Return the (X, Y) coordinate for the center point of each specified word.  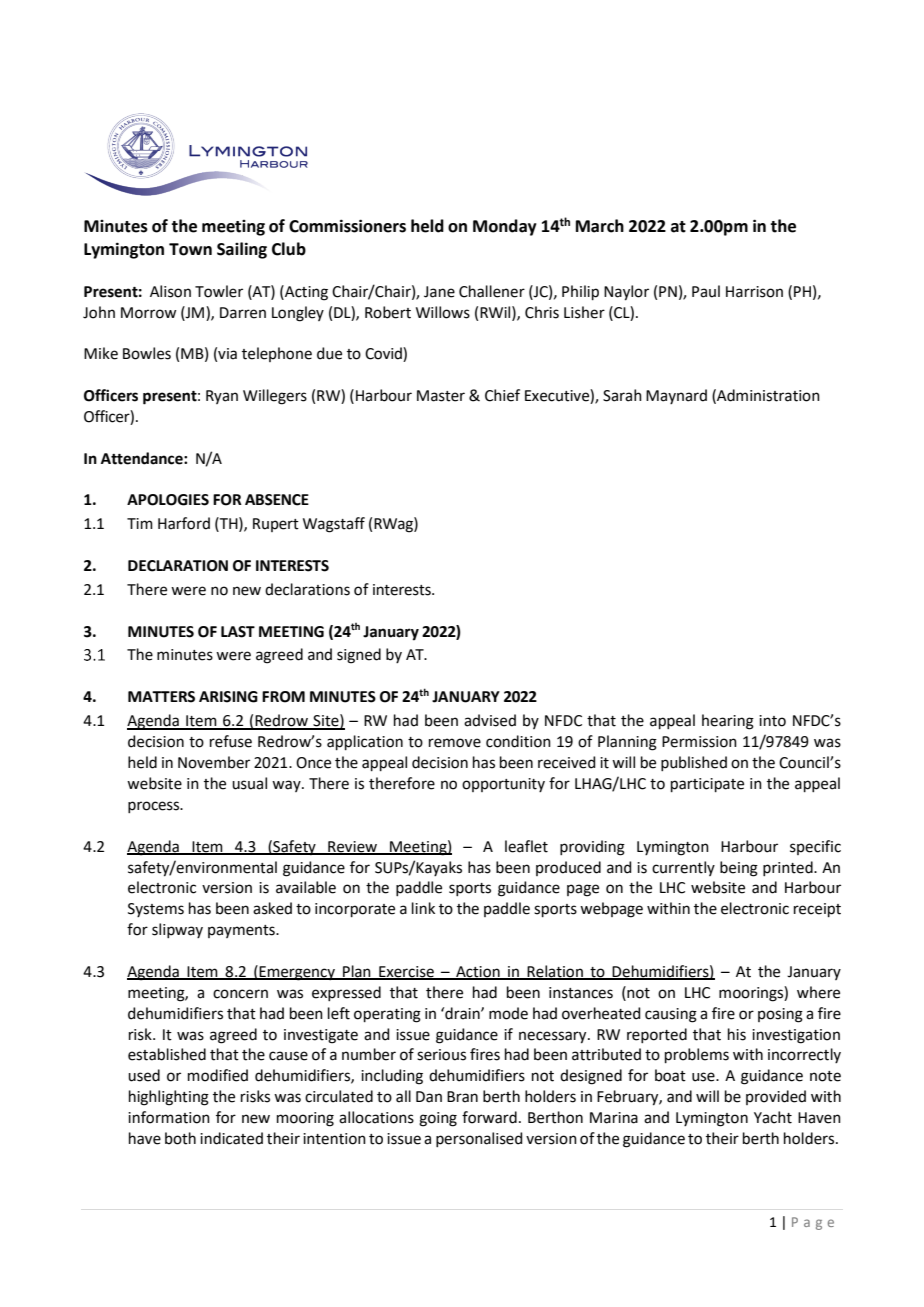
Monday (505, 227)
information (169, 1117)
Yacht (773, 1117)
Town (190, 249)
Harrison (754, 292)
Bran (462, 1097)
